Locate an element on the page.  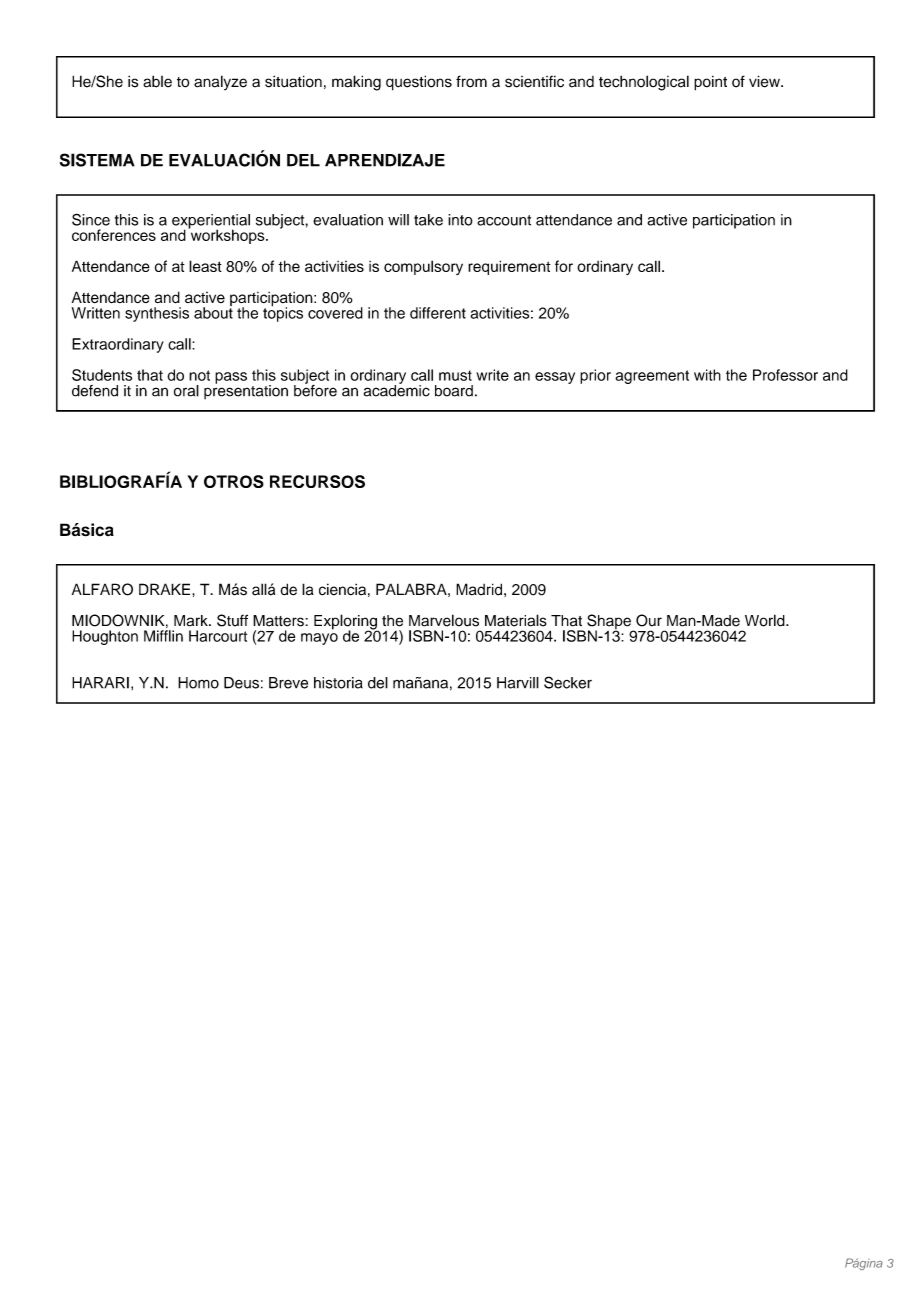
questions is located at coordinates (419, 83).
